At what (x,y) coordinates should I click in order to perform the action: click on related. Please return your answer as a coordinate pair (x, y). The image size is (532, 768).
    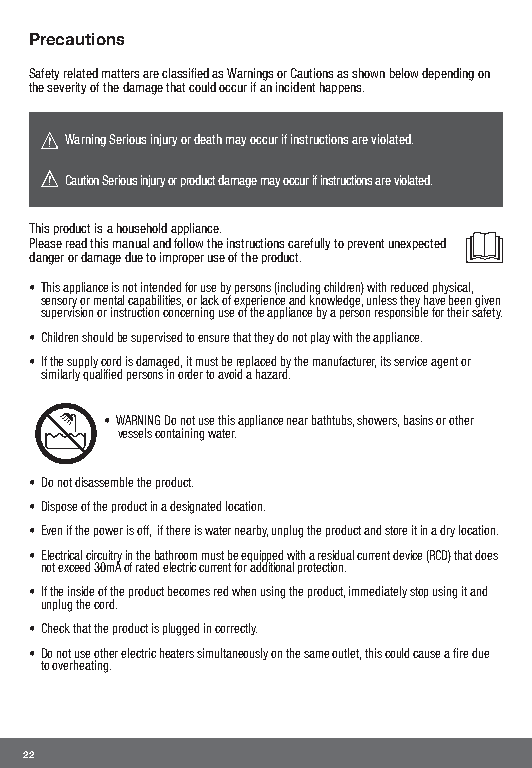
    Looking at the image, I should click on (81, 73).
